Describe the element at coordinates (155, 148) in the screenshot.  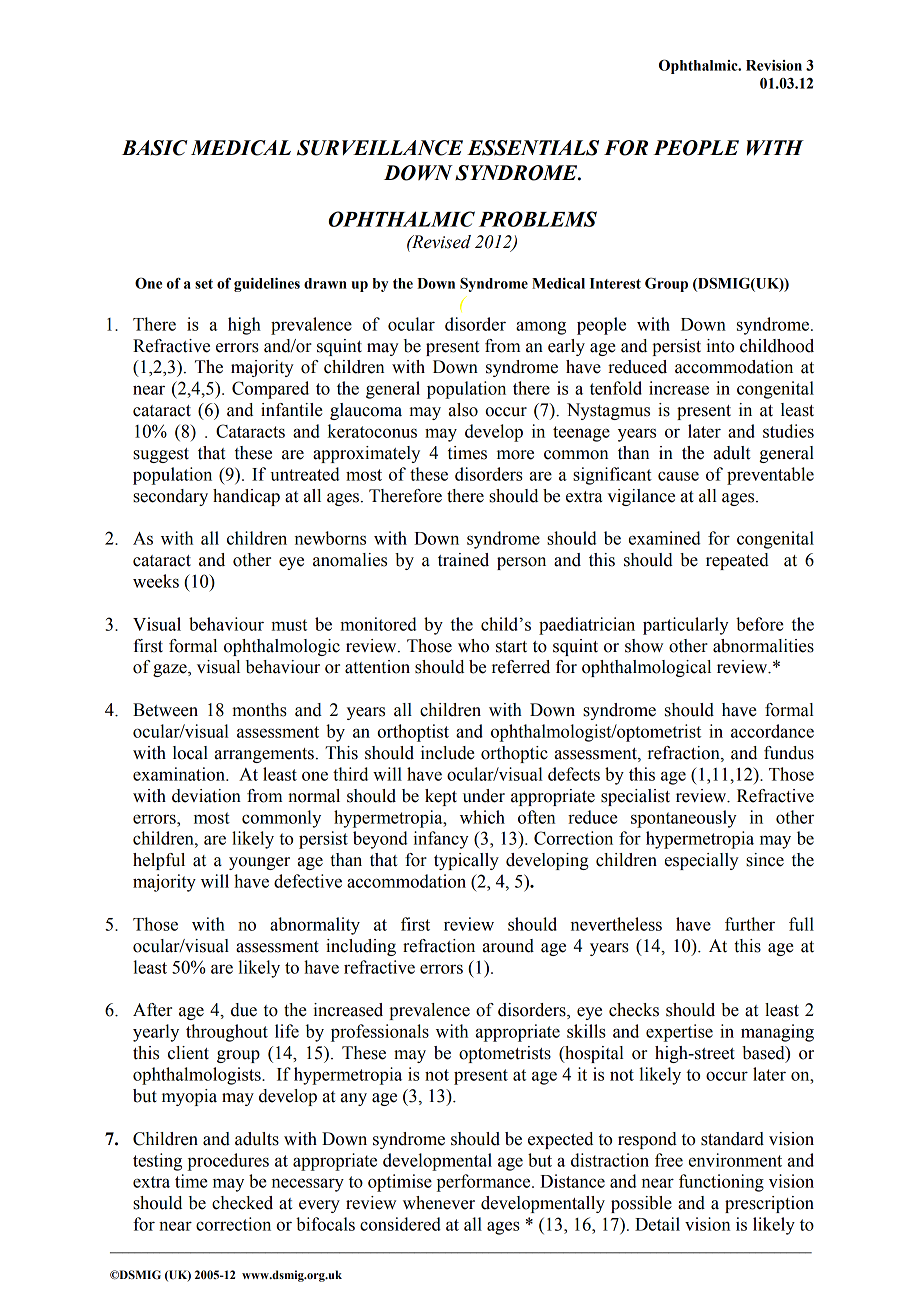
I see `BASIC` at that location.
